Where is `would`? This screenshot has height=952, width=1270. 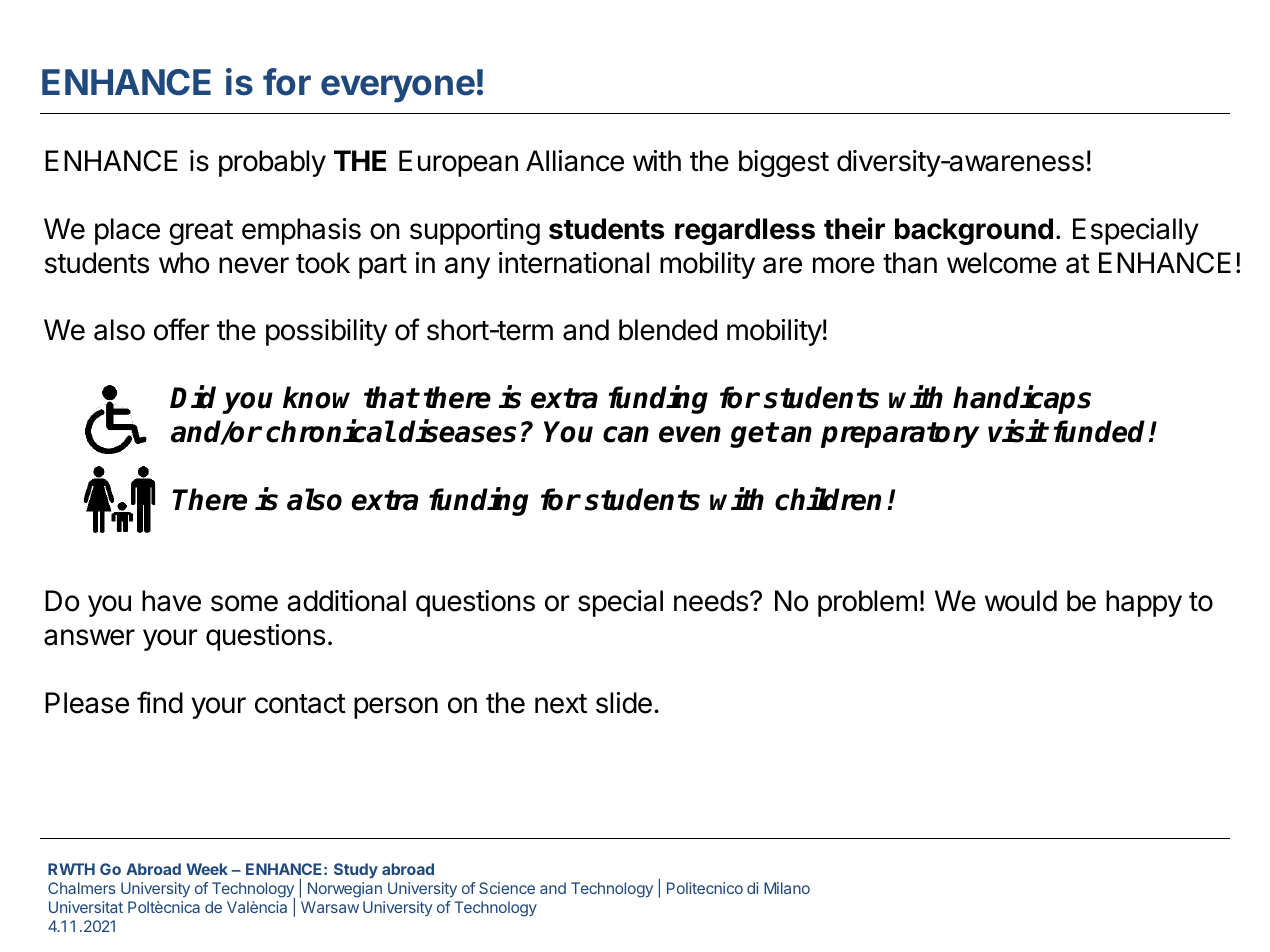 would is located at coordinates (1021, 601).
